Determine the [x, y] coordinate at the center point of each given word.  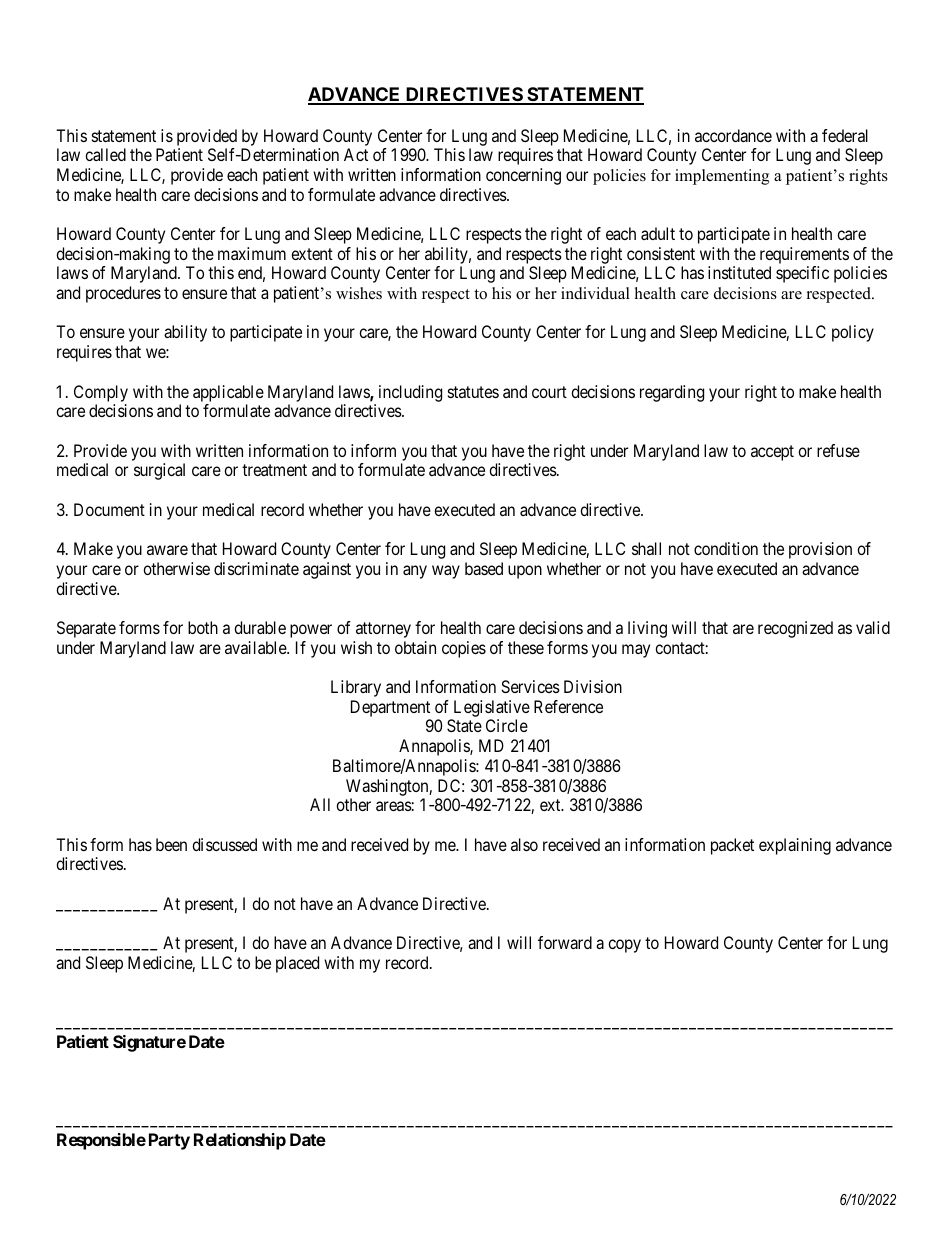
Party [169, 1141]
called [105, 154]
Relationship [240, 1141]
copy [624, 946]
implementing [722, 177]
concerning [523, 176]
